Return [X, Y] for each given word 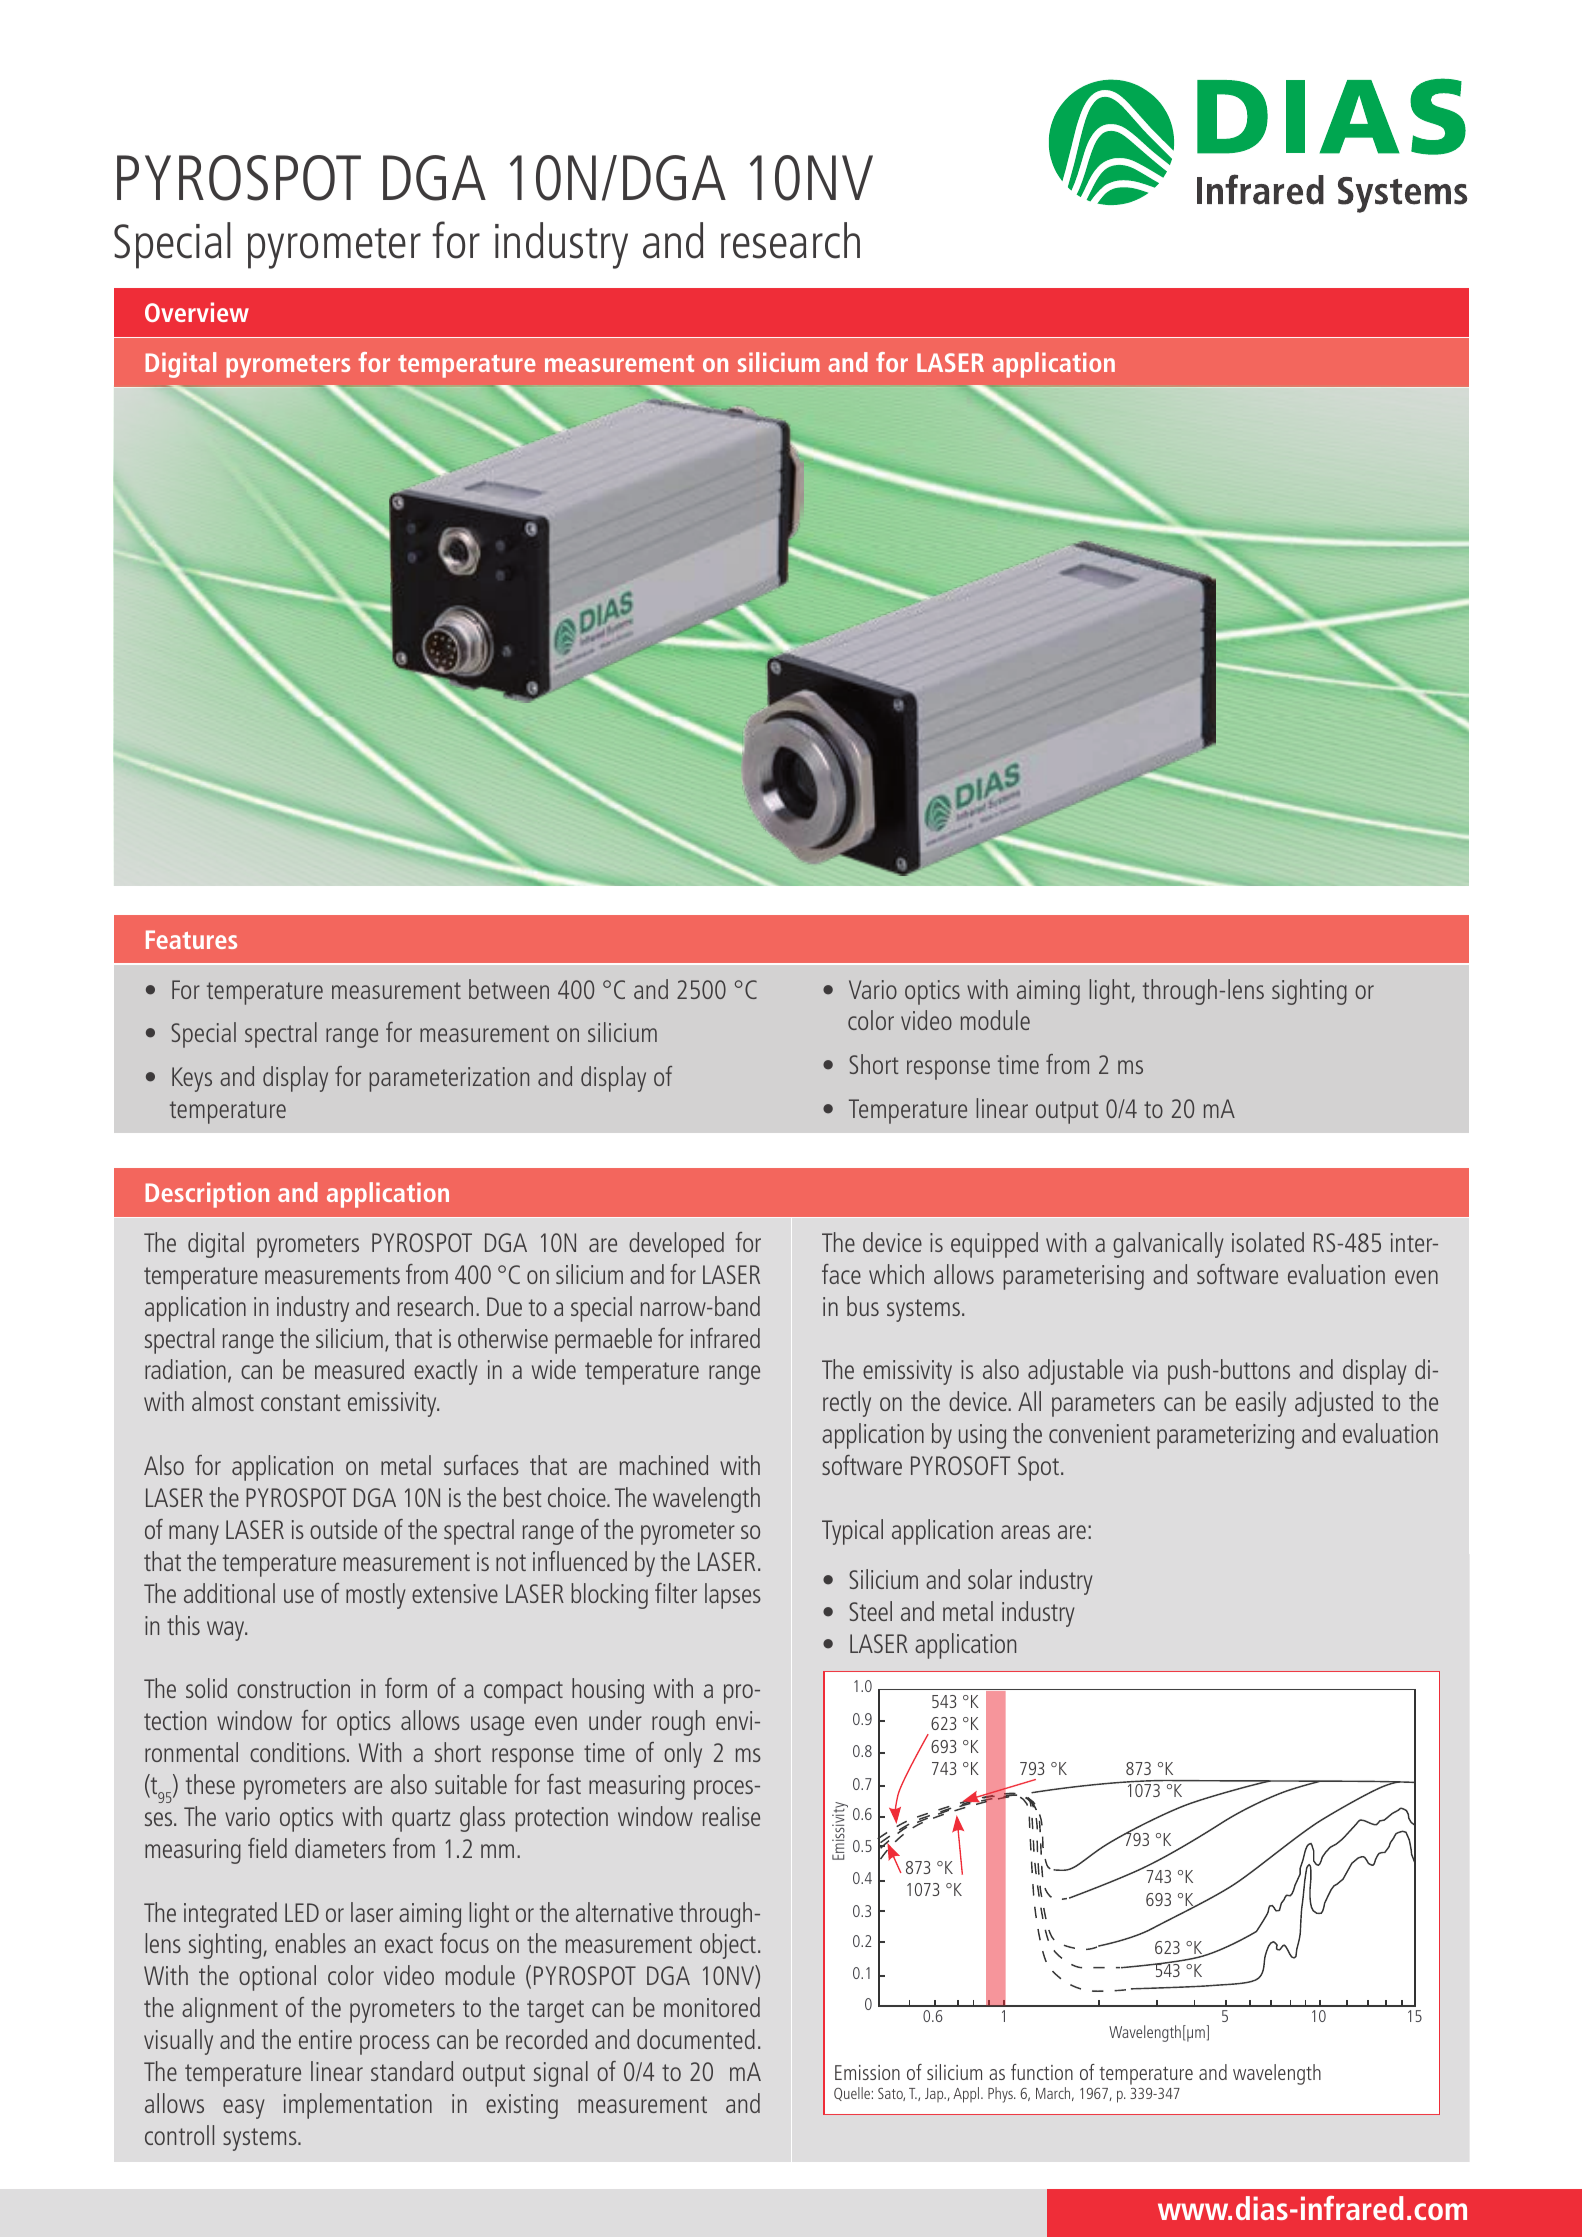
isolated [1268, 1242]
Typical [852, 1532]
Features [191, 939]
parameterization [449, 1079]
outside [343, 1529]
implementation [358, 2106]
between [509, 989]
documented [696, 2039]
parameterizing [1225, 1436]
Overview [197, 312]
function [1042, 2072]
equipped [994, 1245]
